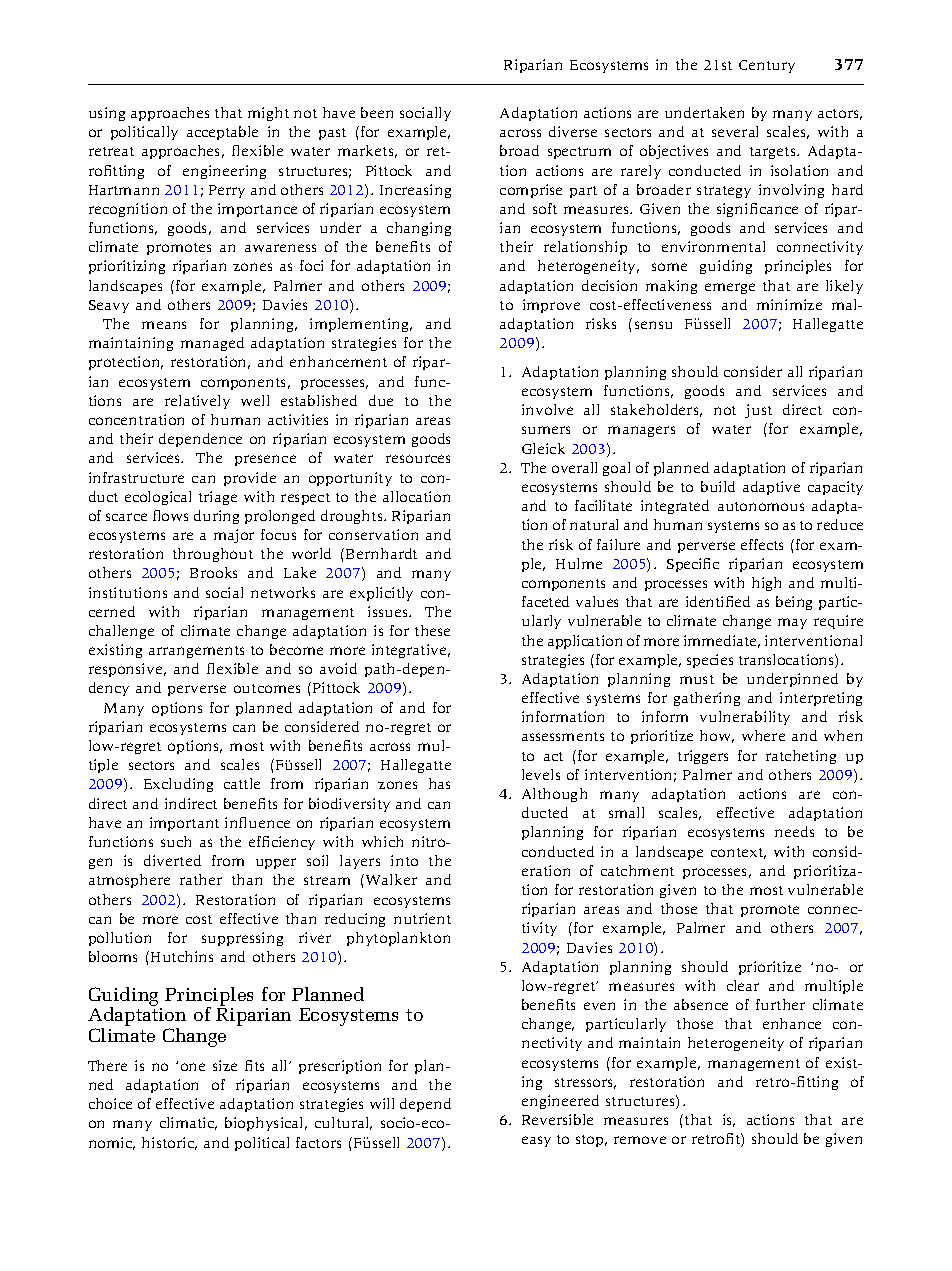 The height and width of the screenshot is (1271, 952). What do you see at coordinates (766, 584) in the screenshot?
I see `high` at bounding box center [766, 584].
